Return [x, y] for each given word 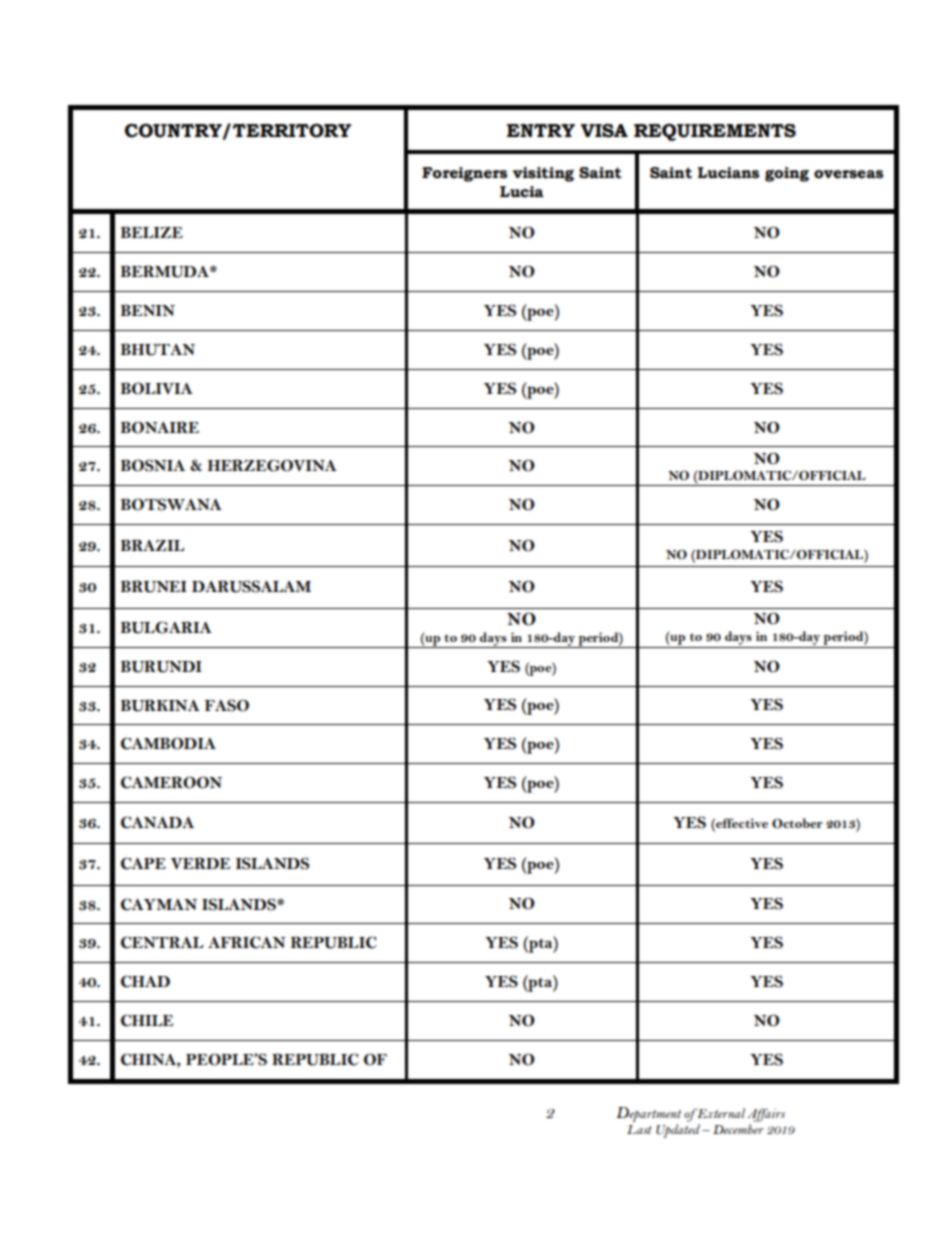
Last [639, 1129]
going [787, 174]
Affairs [766, 1115]
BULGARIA [166, 627]
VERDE [200, 863]
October [797, 823]
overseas [848, 174]
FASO [226, 705]
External [720, 1113]
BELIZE [152, 232]
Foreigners [464, 174]
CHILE [147, 1020]
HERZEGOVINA [272, 465]
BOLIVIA [157, 388]
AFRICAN [247, 942]
